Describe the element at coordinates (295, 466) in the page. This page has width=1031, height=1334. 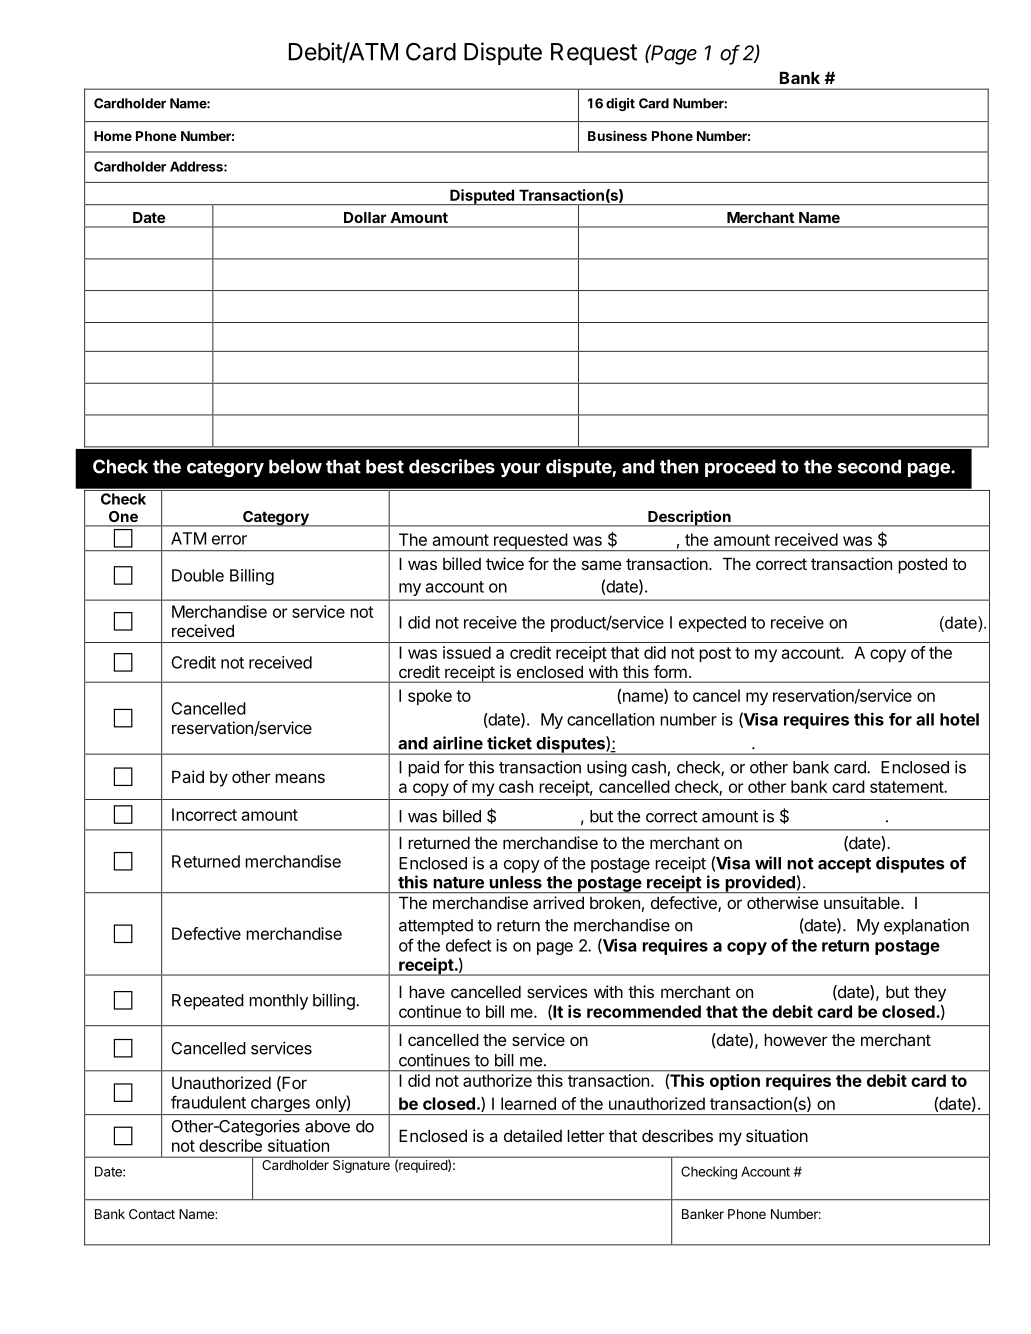
I see `below` at that location.
